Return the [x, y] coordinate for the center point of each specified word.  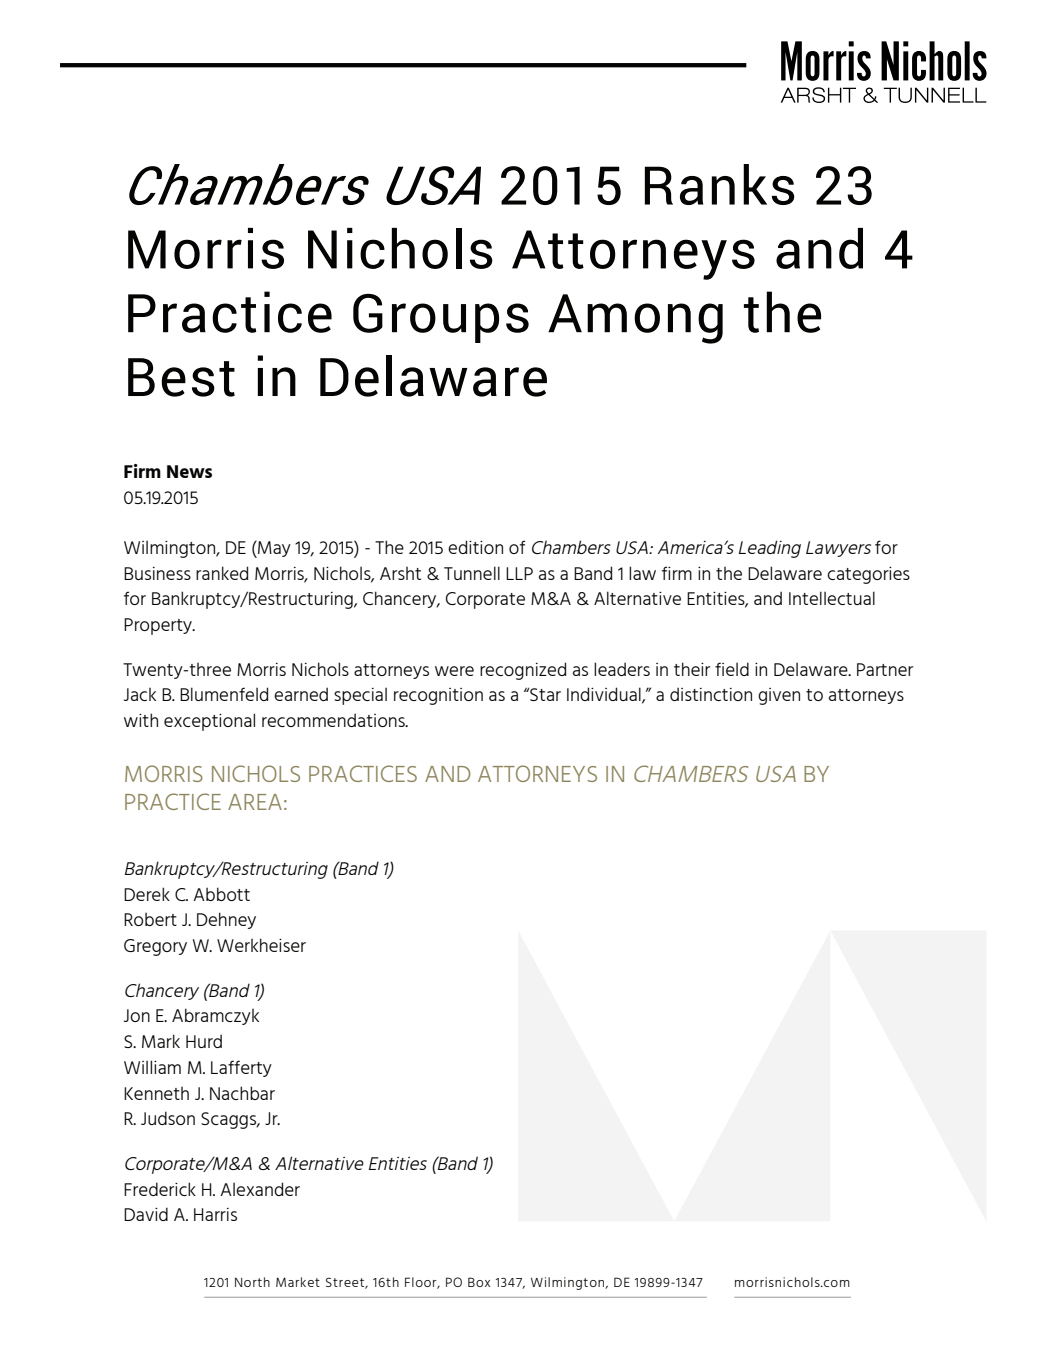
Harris [215, 1214]
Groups [441, 318]
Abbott [221, 894]
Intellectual [832, 598]
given [779, 696]
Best [181, 377]
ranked [222, 573]
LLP [519, 573]
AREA [255, 802]
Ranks [719, 184]
